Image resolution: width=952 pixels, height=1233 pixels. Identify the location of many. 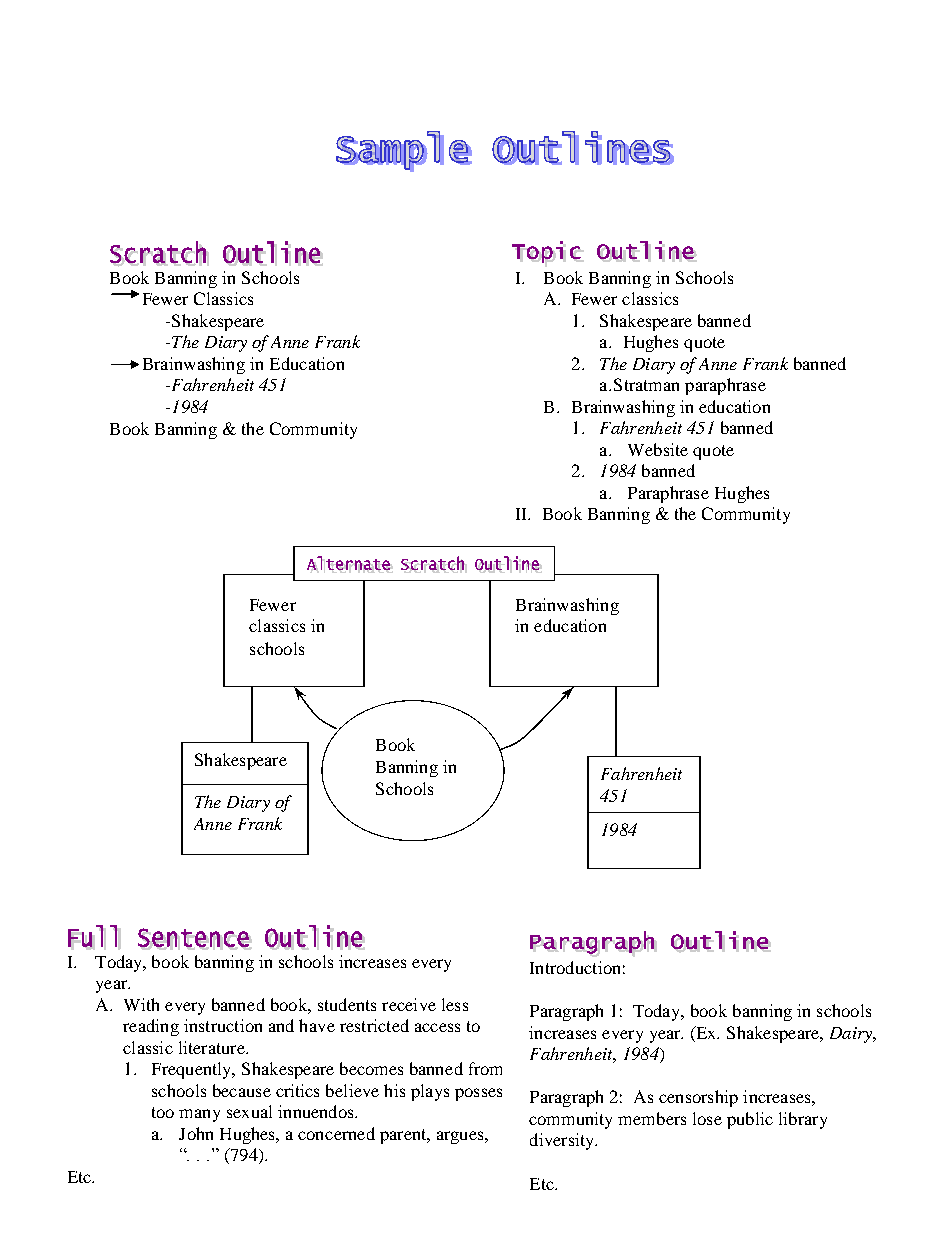
(199, 1115).
